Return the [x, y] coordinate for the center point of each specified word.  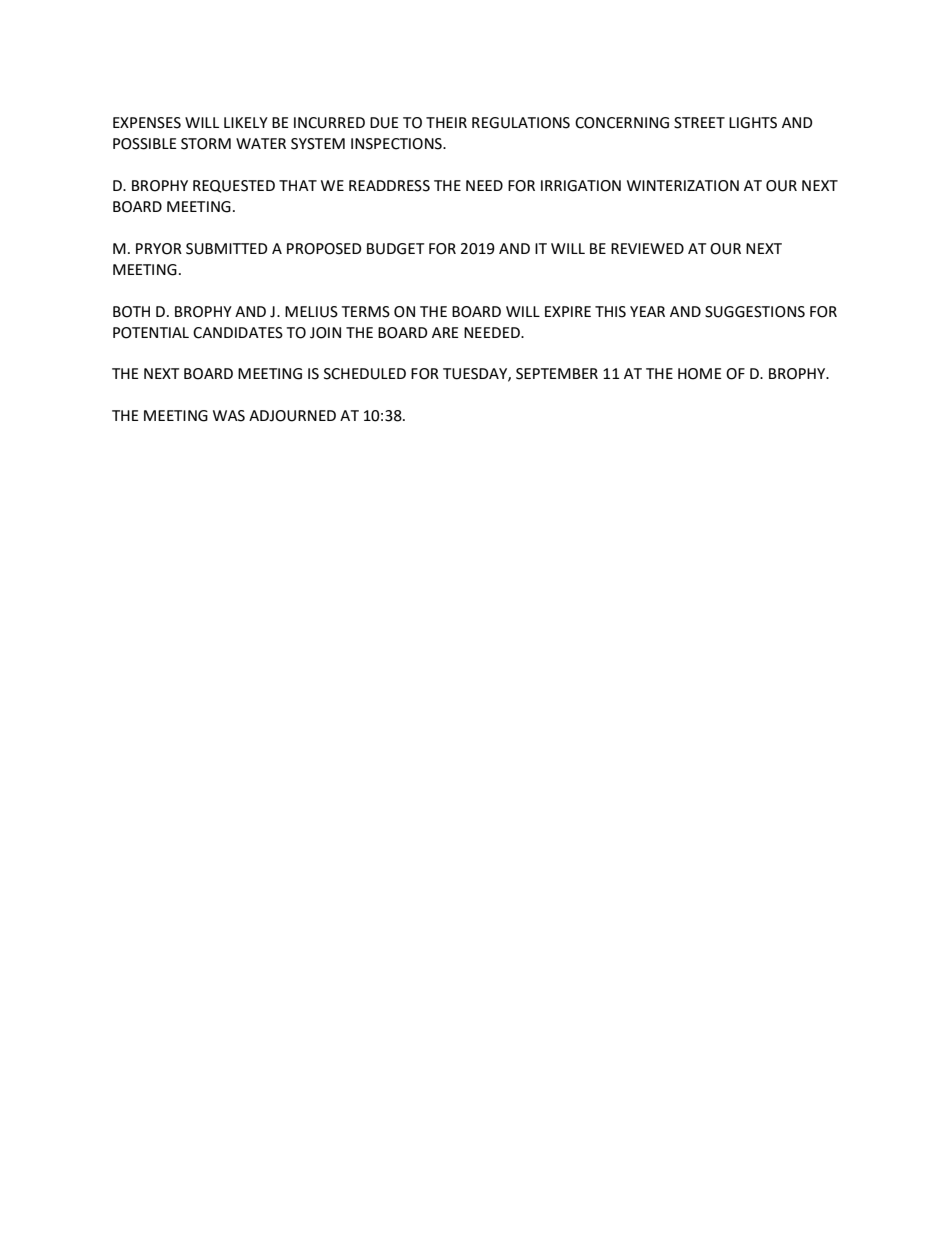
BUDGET [395, 249]
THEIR [446, 122]
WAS [229, 416]
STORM [206, 144]
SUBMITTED [227, 249]
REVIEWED [647, 248]
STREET [699, 123]
